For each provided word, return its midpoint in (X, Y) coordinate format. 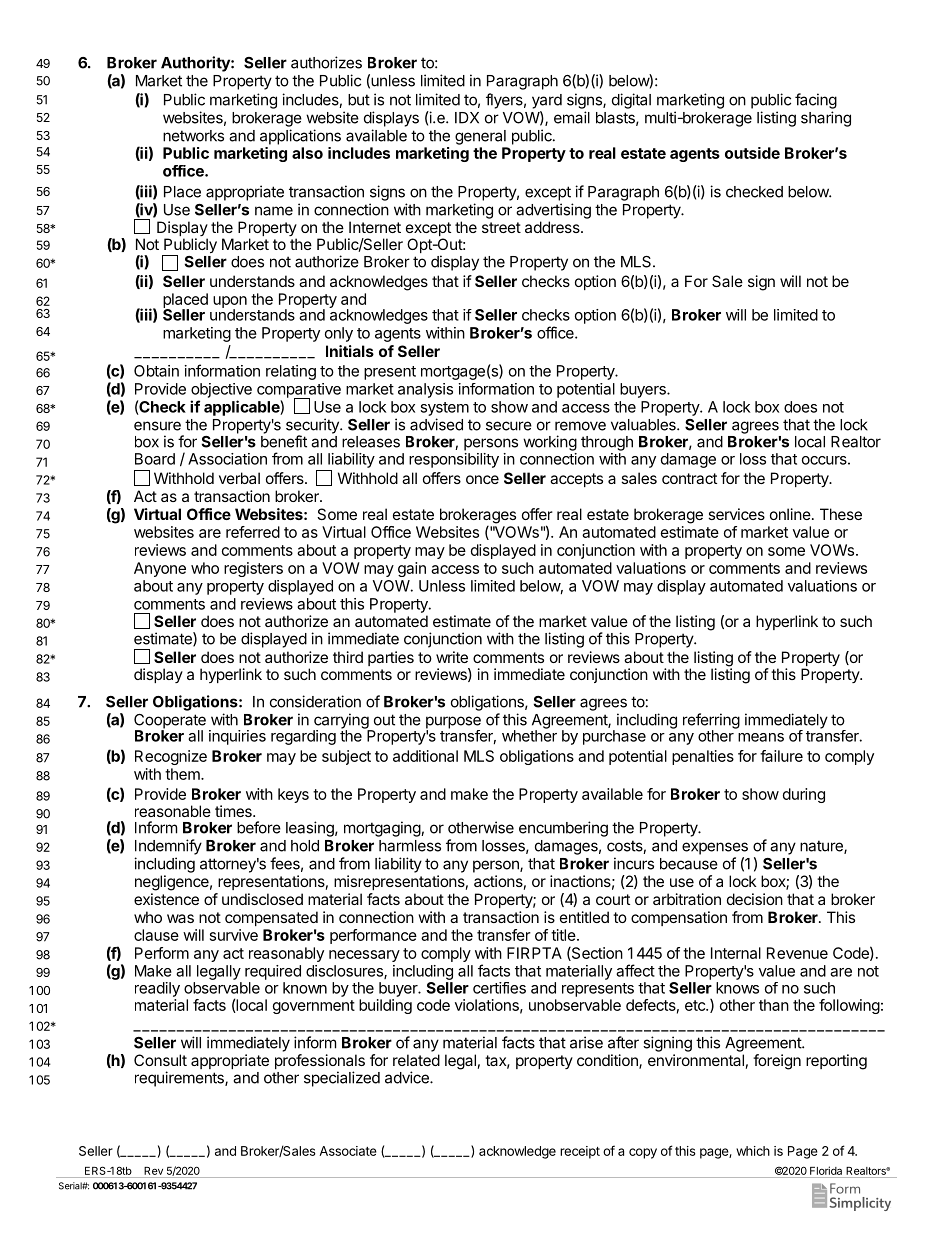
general (480, 137)
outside (752, 153)
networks (193, 136)
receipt (580, 1152)
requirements (180, 1079)
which (753, 1151)
